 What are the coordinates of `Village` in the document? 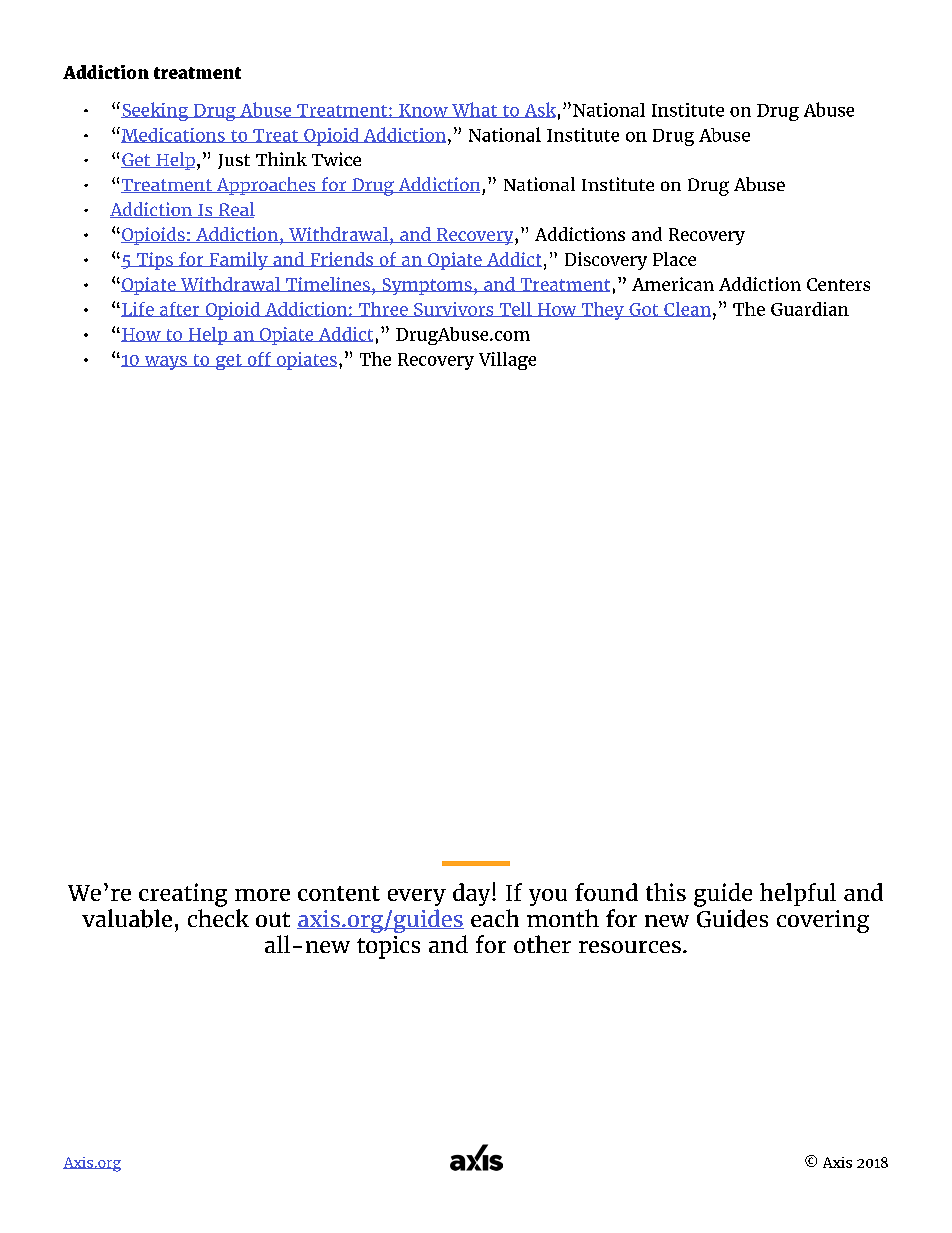 It's located at (507, 361).
